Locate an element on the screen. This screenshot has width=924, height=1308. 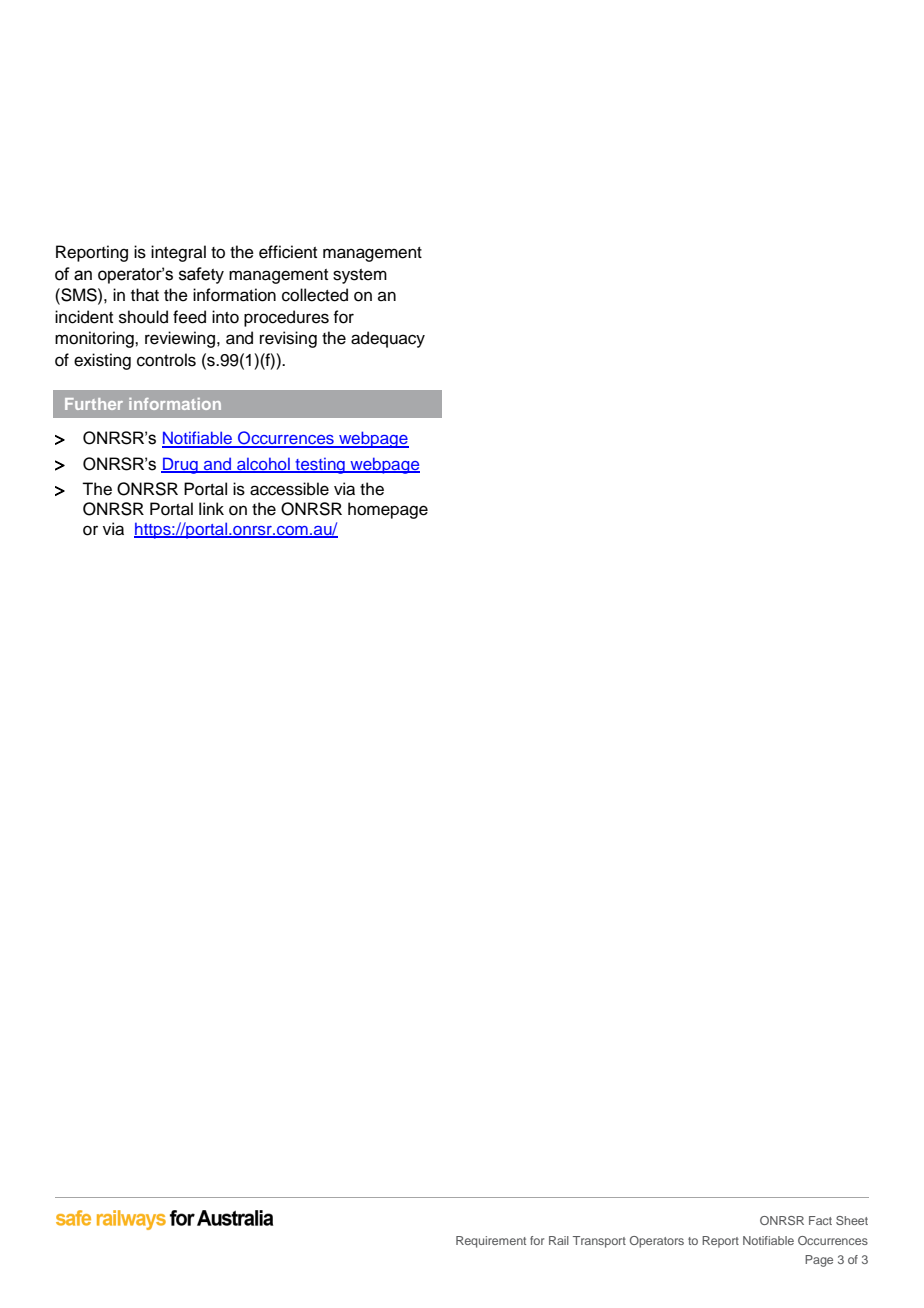
safety is located at coordinates (201, 275).
